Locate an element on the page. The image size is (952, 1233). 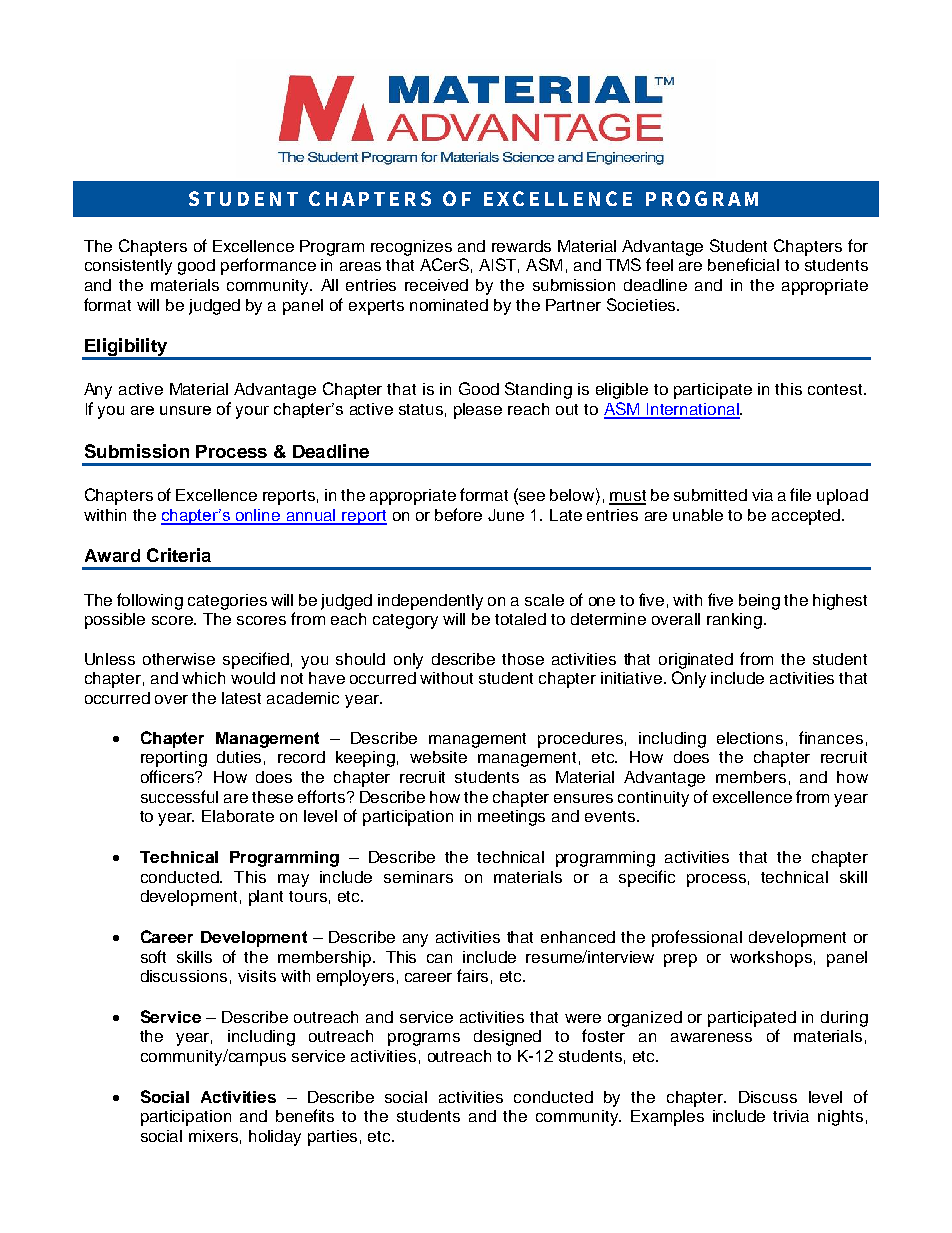
elections is located at coordinates (750, 738).
